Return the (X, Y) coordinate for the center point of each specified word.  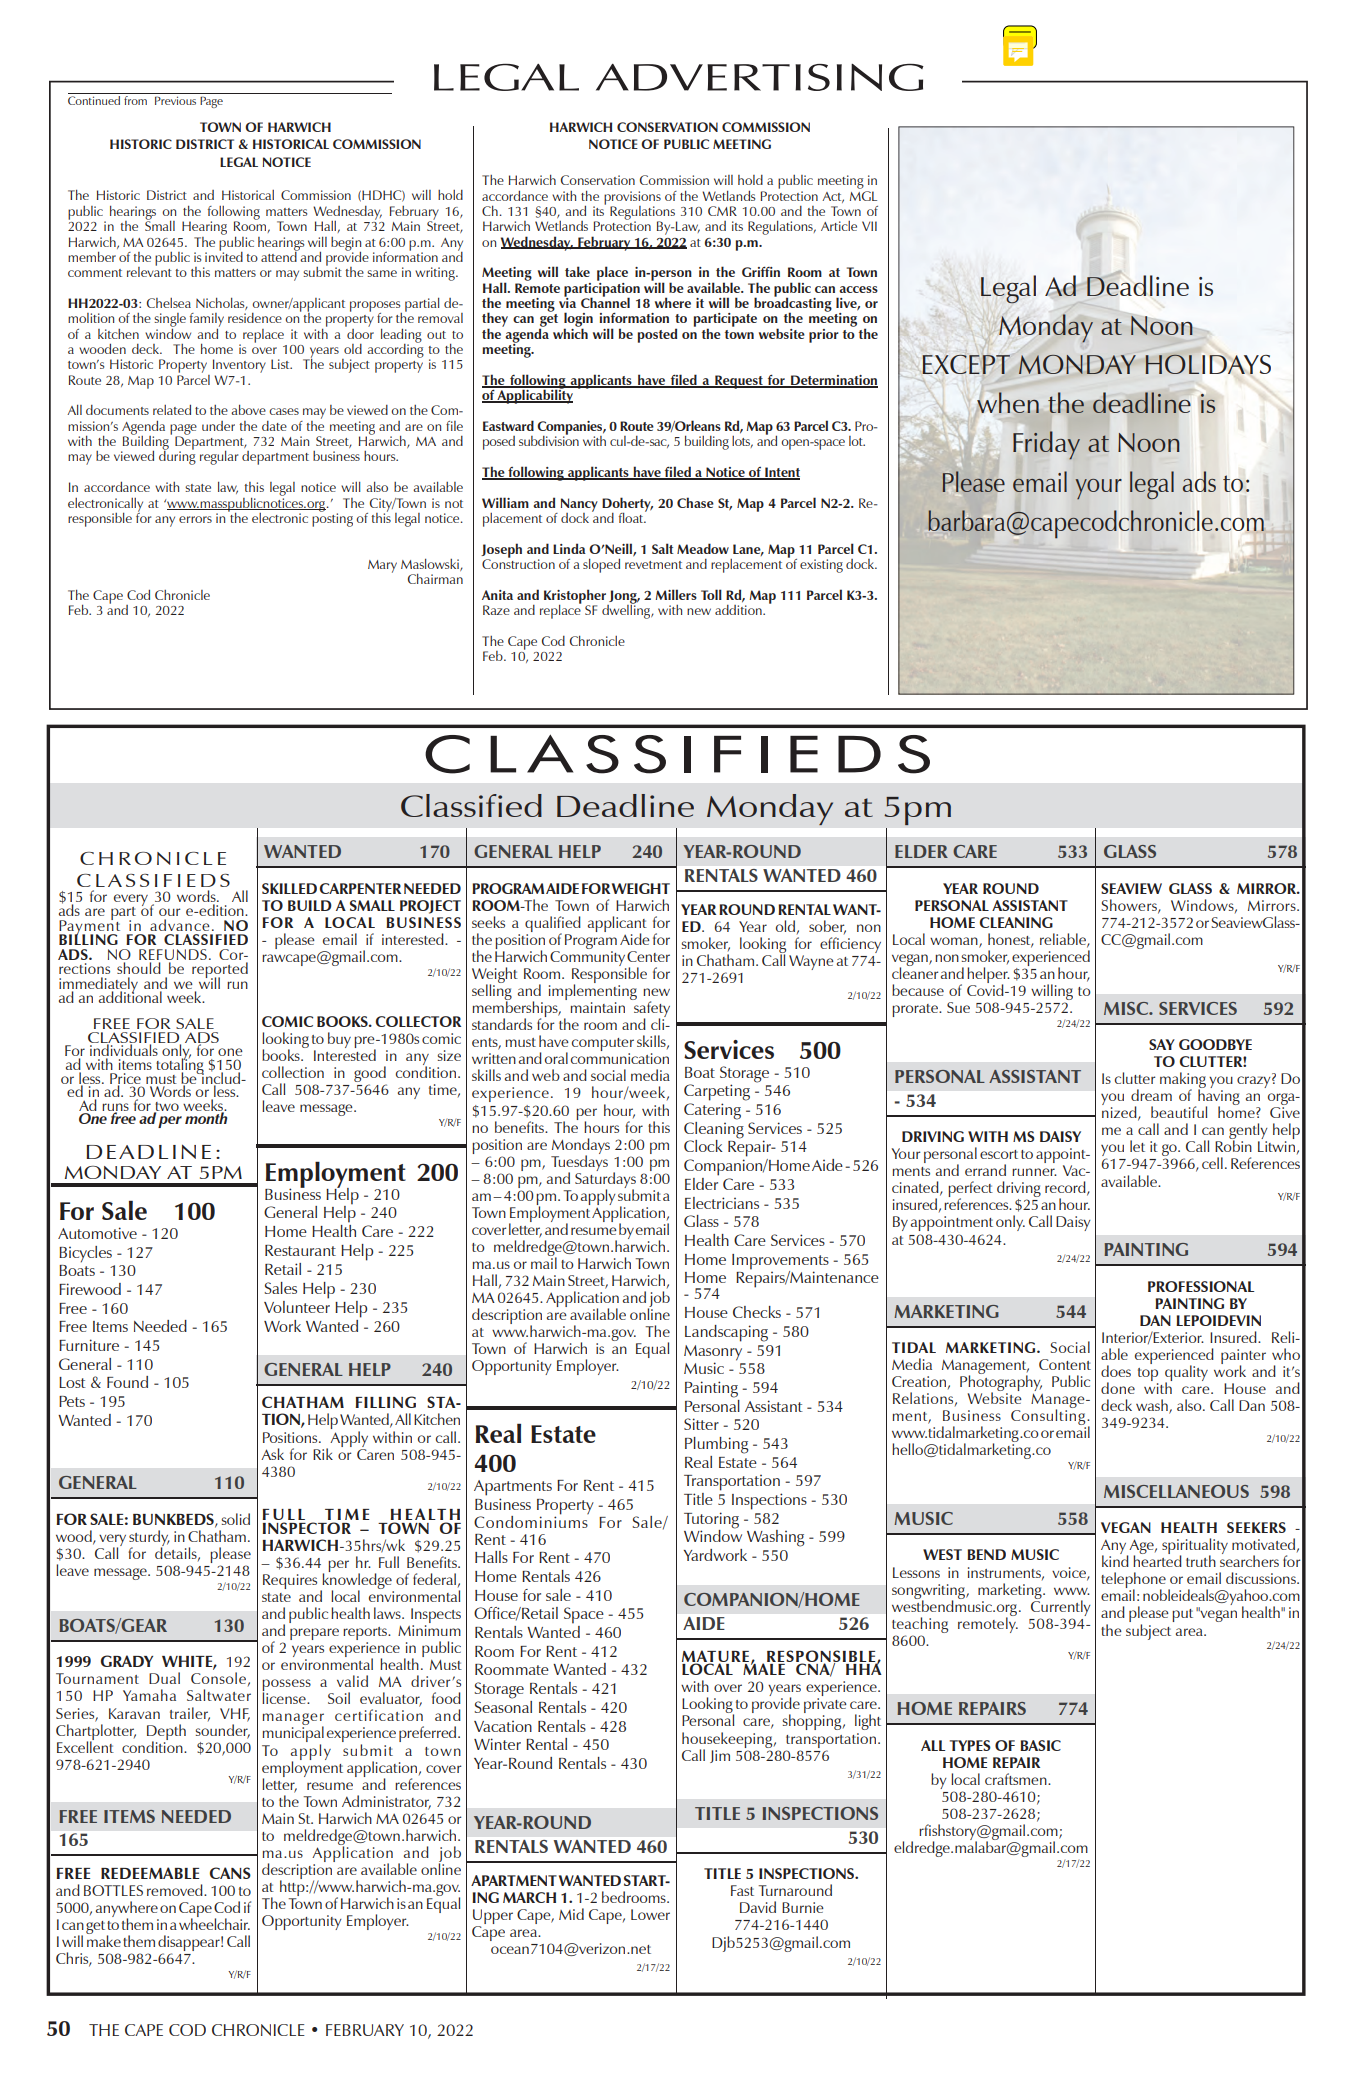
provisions (632, 199)
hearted (1157, 1560)
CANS (230, 1873)
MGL (863, 196)
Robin (1233, 1145)
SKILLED (289, 888)
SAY (1162, 1044)
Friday (1046, 445)
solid (236, 1519)
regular (219, 458)
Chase (695, 502)
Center (648, 956)
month (206, 1117)
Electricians (722, 1203)
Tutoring (711, 1521)
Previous (175, 100)
